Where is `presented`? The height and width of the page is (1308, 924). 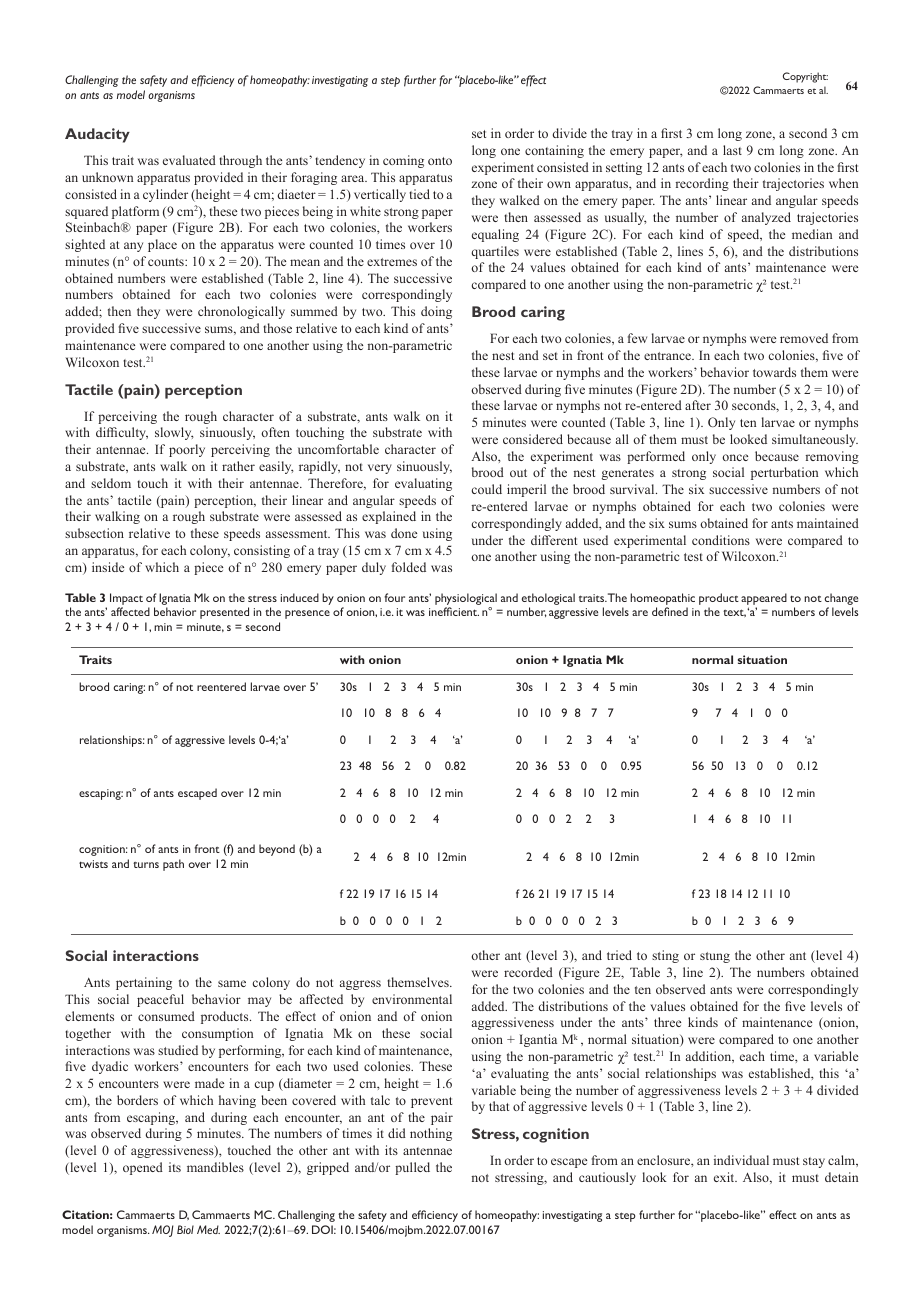 presented is located at coordinates (224, 613).
